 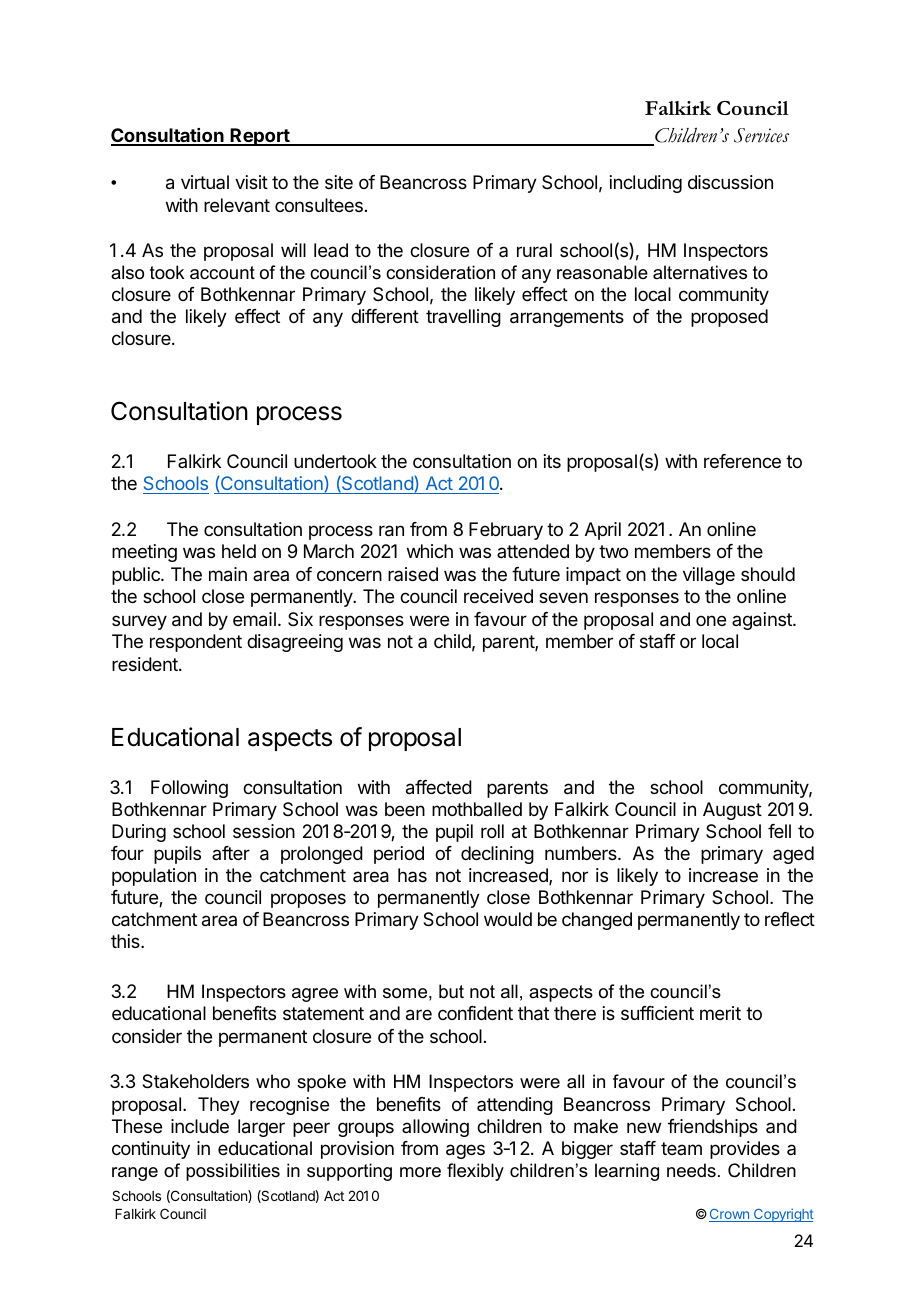 I want to click on respondent, so click(x=196, y=643).
